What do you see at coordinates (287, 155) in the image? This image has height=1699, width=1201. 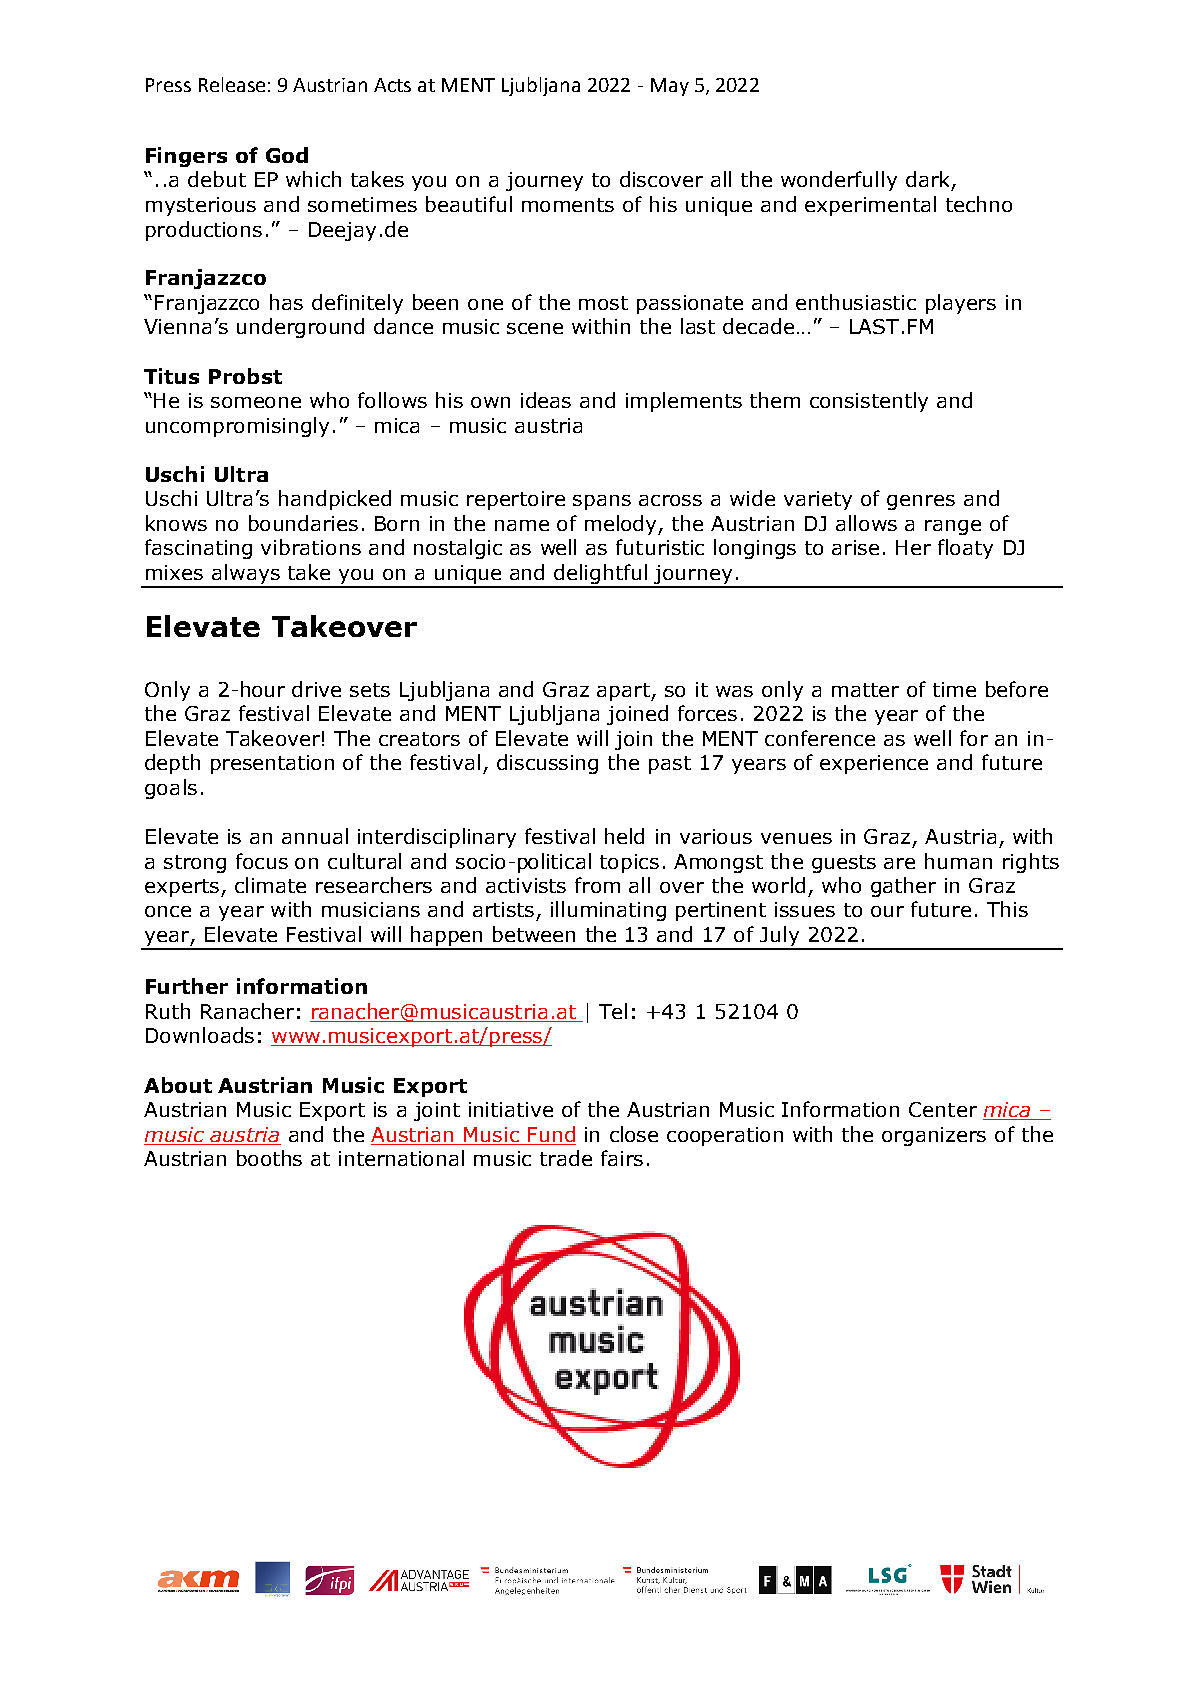 I see `God` at bounding box center [287, 155].
